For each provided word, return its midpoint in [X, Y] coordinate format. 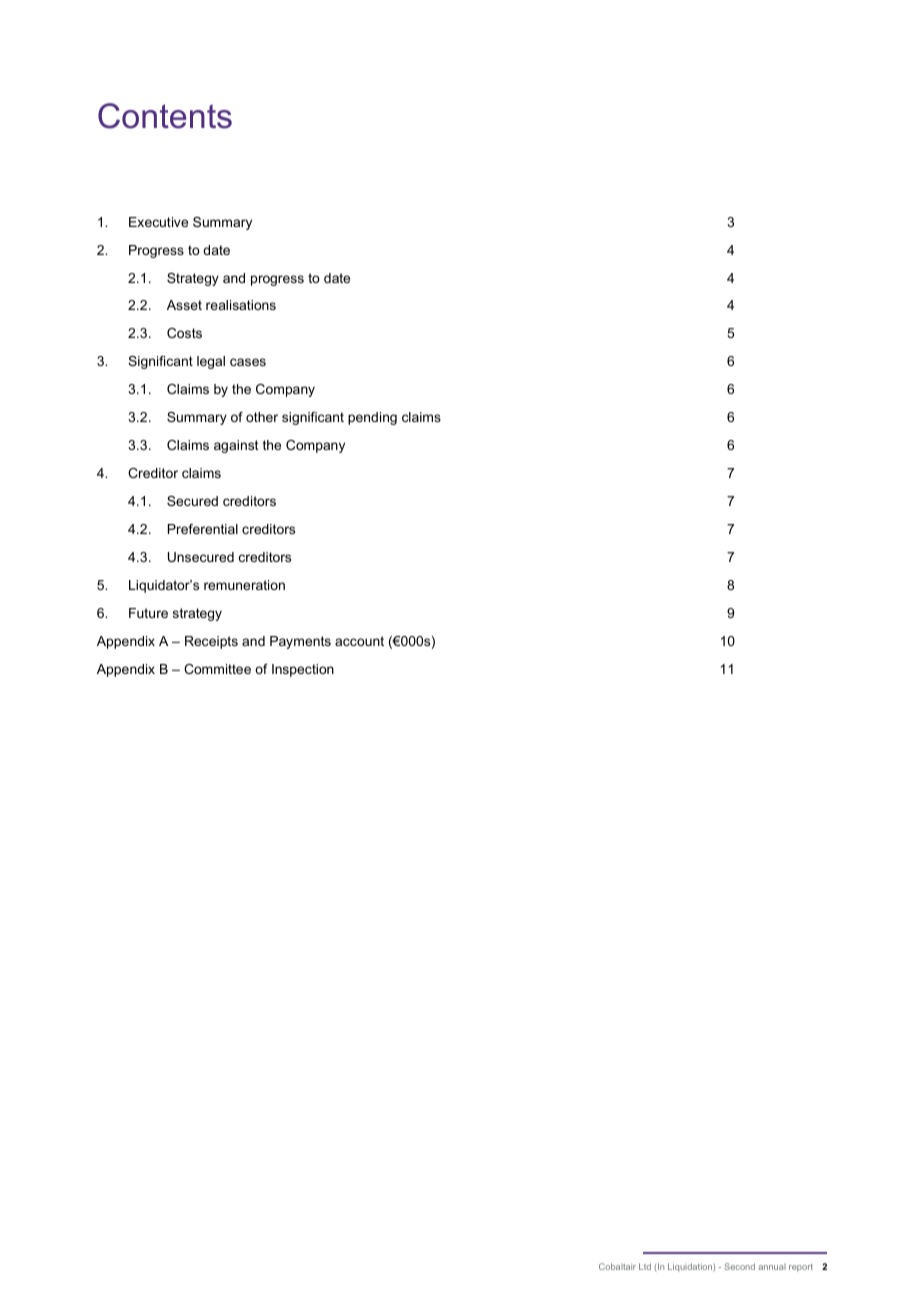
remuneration [244, 585]
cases [248, 362]
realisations [241, 305]
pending [372, 418]
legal [211, 362]
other [262, 417]
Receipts [211, 642]
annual [772, 1267]
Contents [165, 116]
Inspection [303, 670]
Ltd [645, 1266]
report [801, 1268]
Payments [300, 642]
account [359, 641]
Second [739, 1266]
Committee [217, 669]
